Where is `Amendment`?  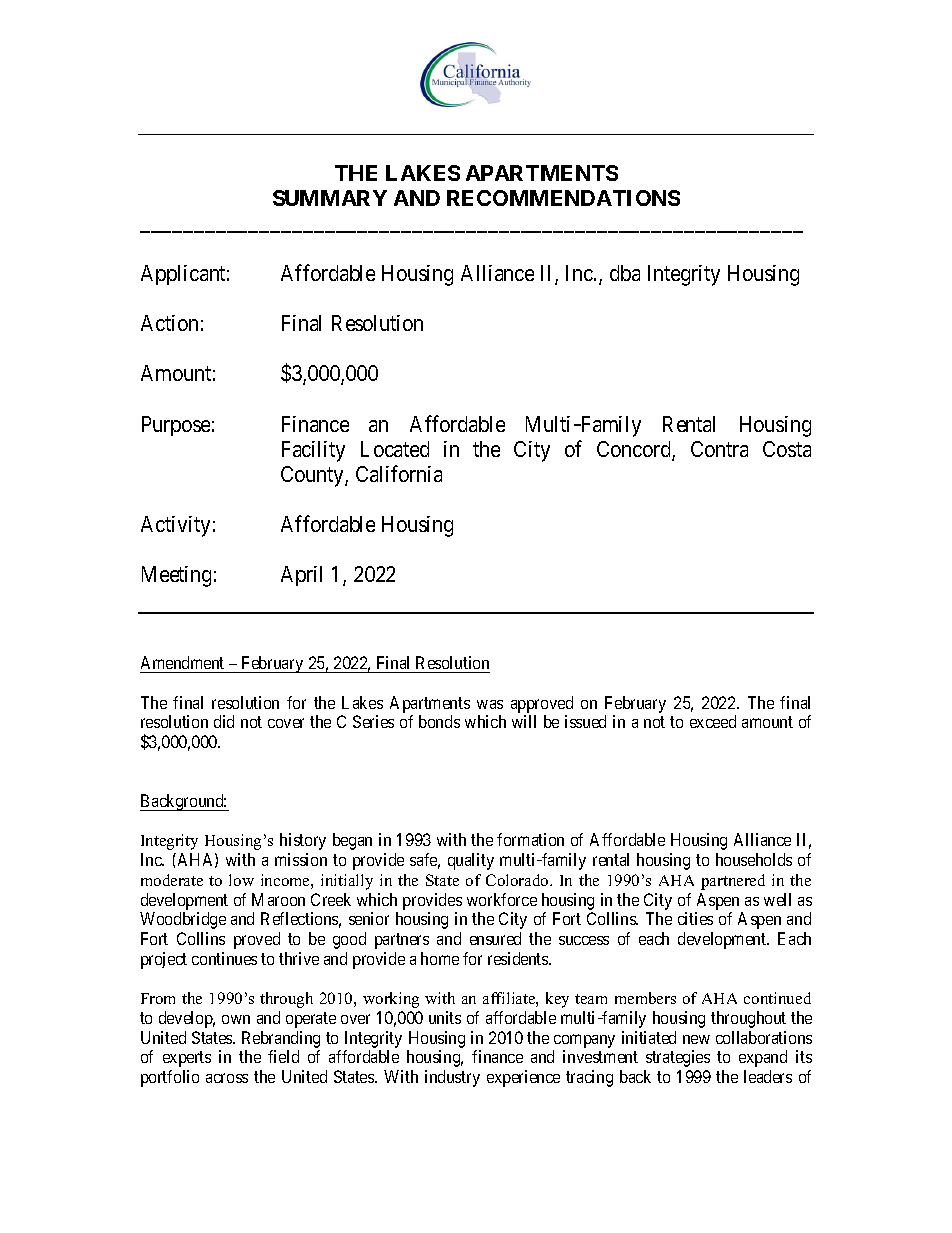
Amendment is located at coordinates (182, 662).
